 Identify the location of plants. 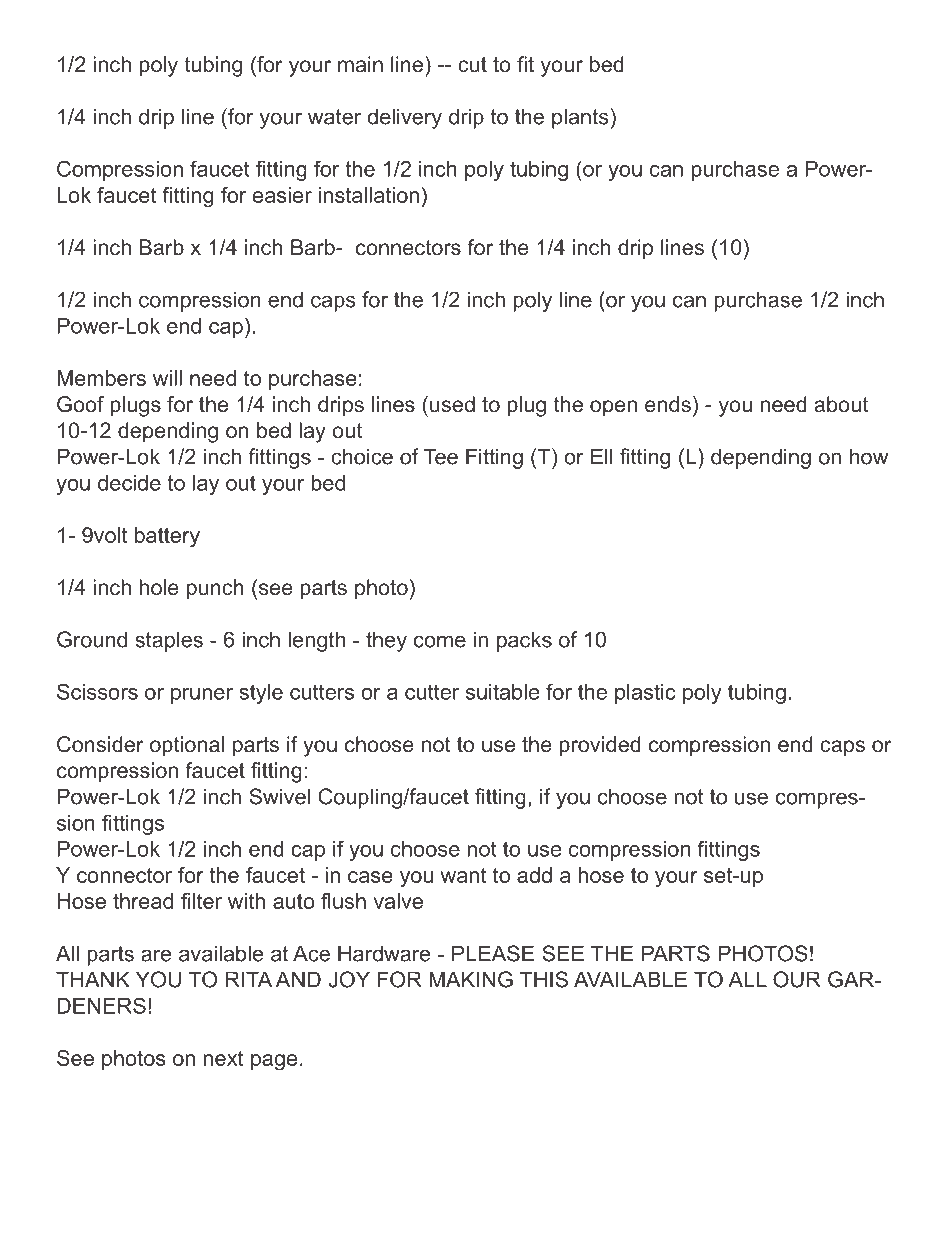
(580, 118).
